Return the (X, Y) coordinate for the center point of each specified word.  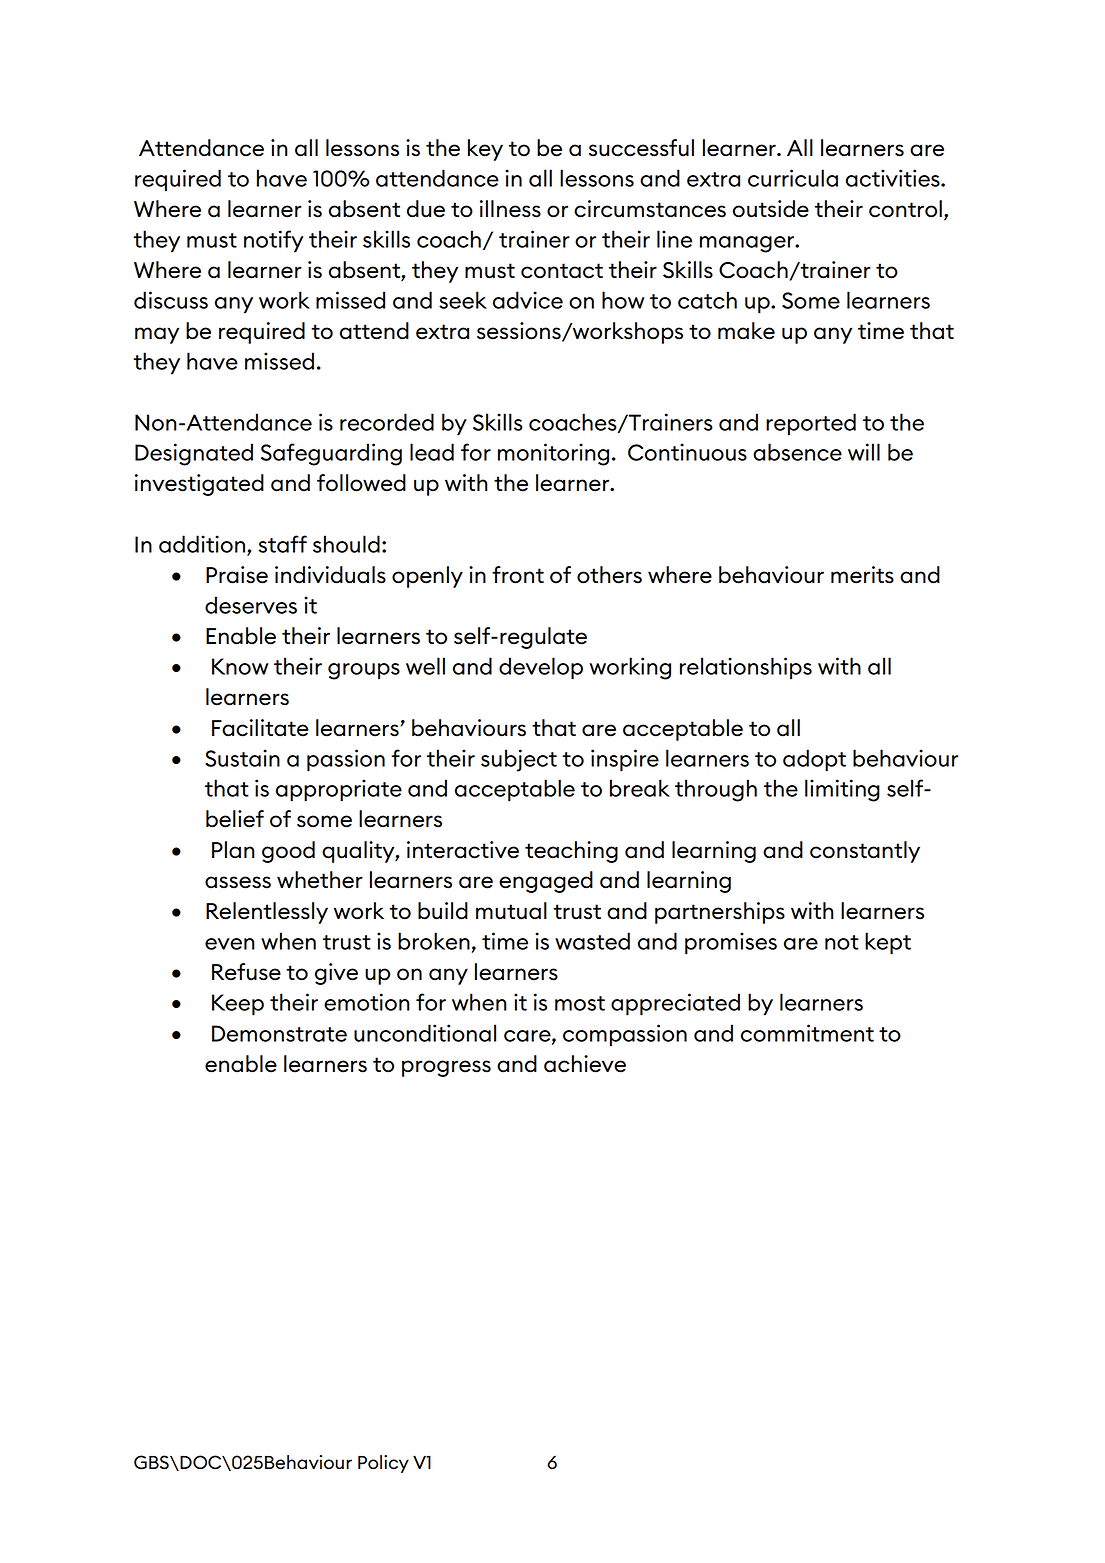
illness (510, 209)
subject (519, 760)
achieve (585, 1064)
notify (273, 241)
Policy (383, 1464)
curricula (793, 178)
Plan (233, 850)
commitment (807, 1033)
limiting (842, 790)
